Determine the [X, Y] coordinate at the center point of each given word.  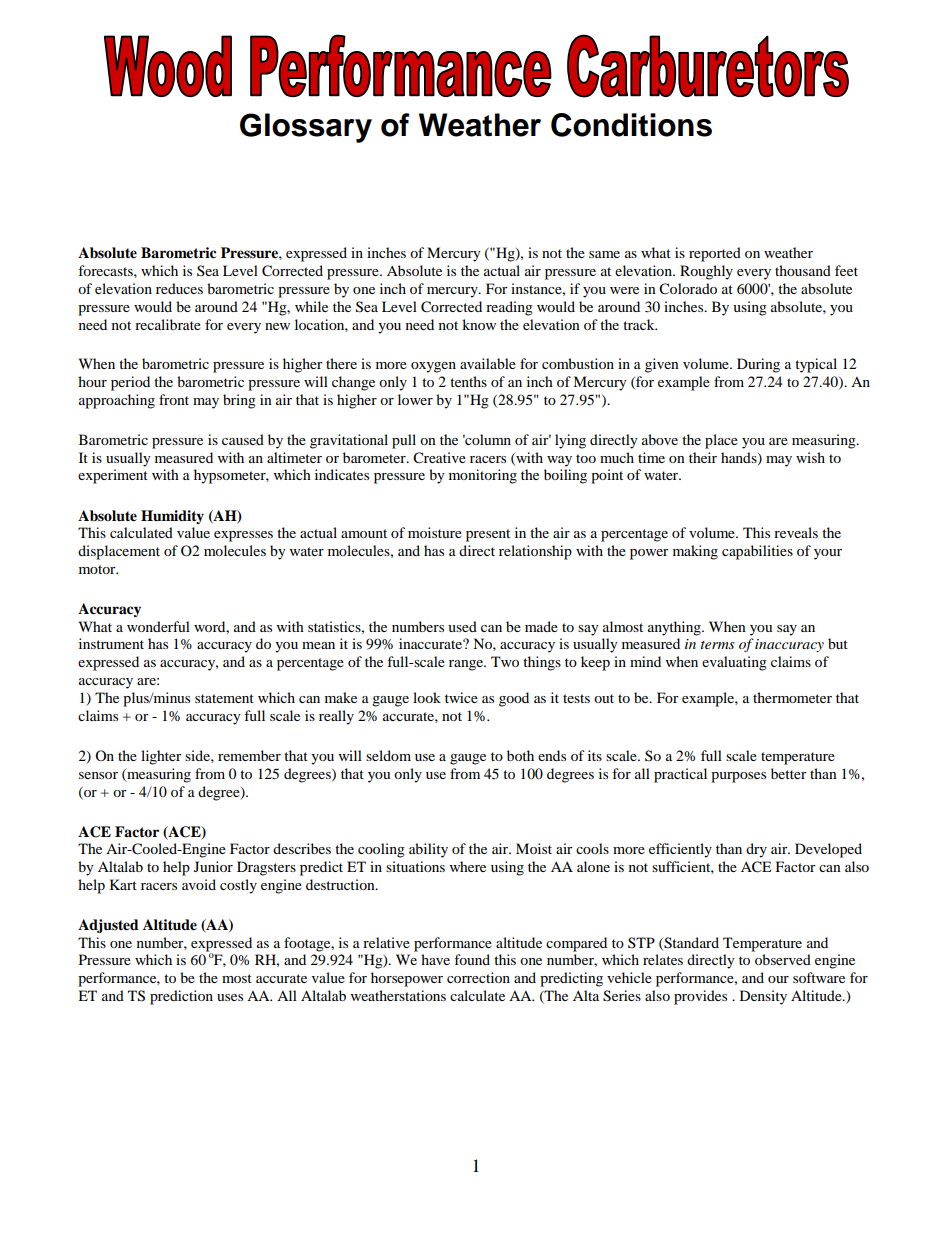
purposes [738, 777]
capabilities [757, 552]
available [488, 363]
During [758, 365]
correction [478, 977]
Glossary [306, 128]
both [520, 755]
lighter [161, 757]
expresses [243, 536]
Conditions [631, 125]
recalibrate [168, 324]
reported [715, 254]
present [488, 535]
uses [230, 997]
